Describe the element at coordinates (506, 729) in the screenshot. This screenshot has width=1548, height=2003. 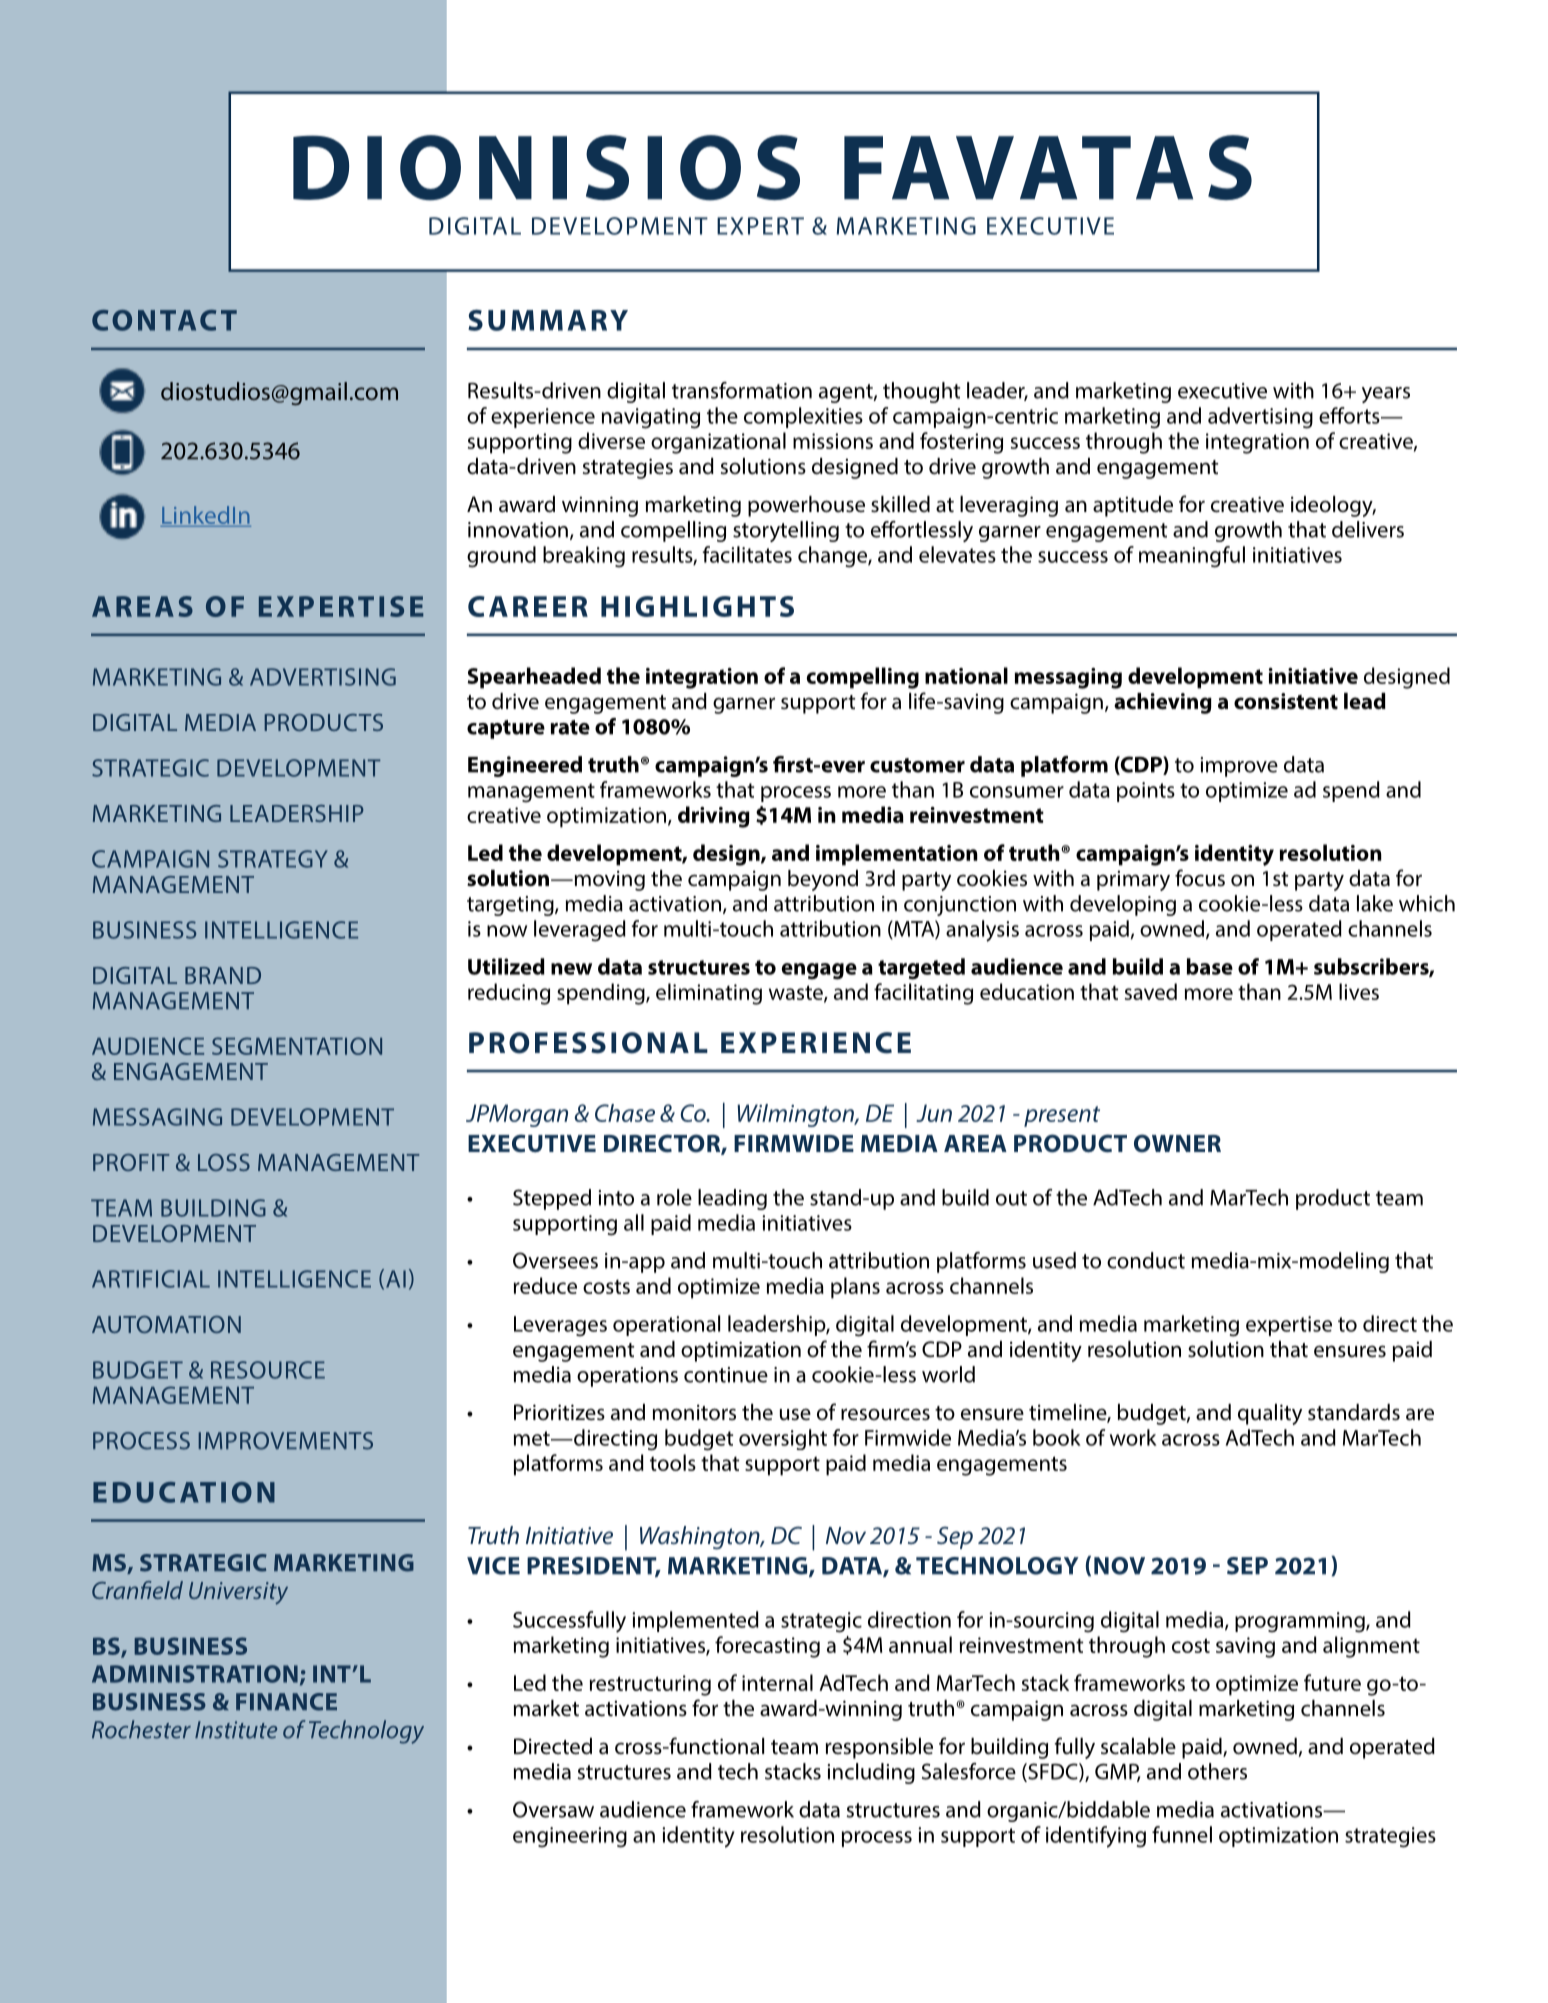
I see `capture` at that location.
